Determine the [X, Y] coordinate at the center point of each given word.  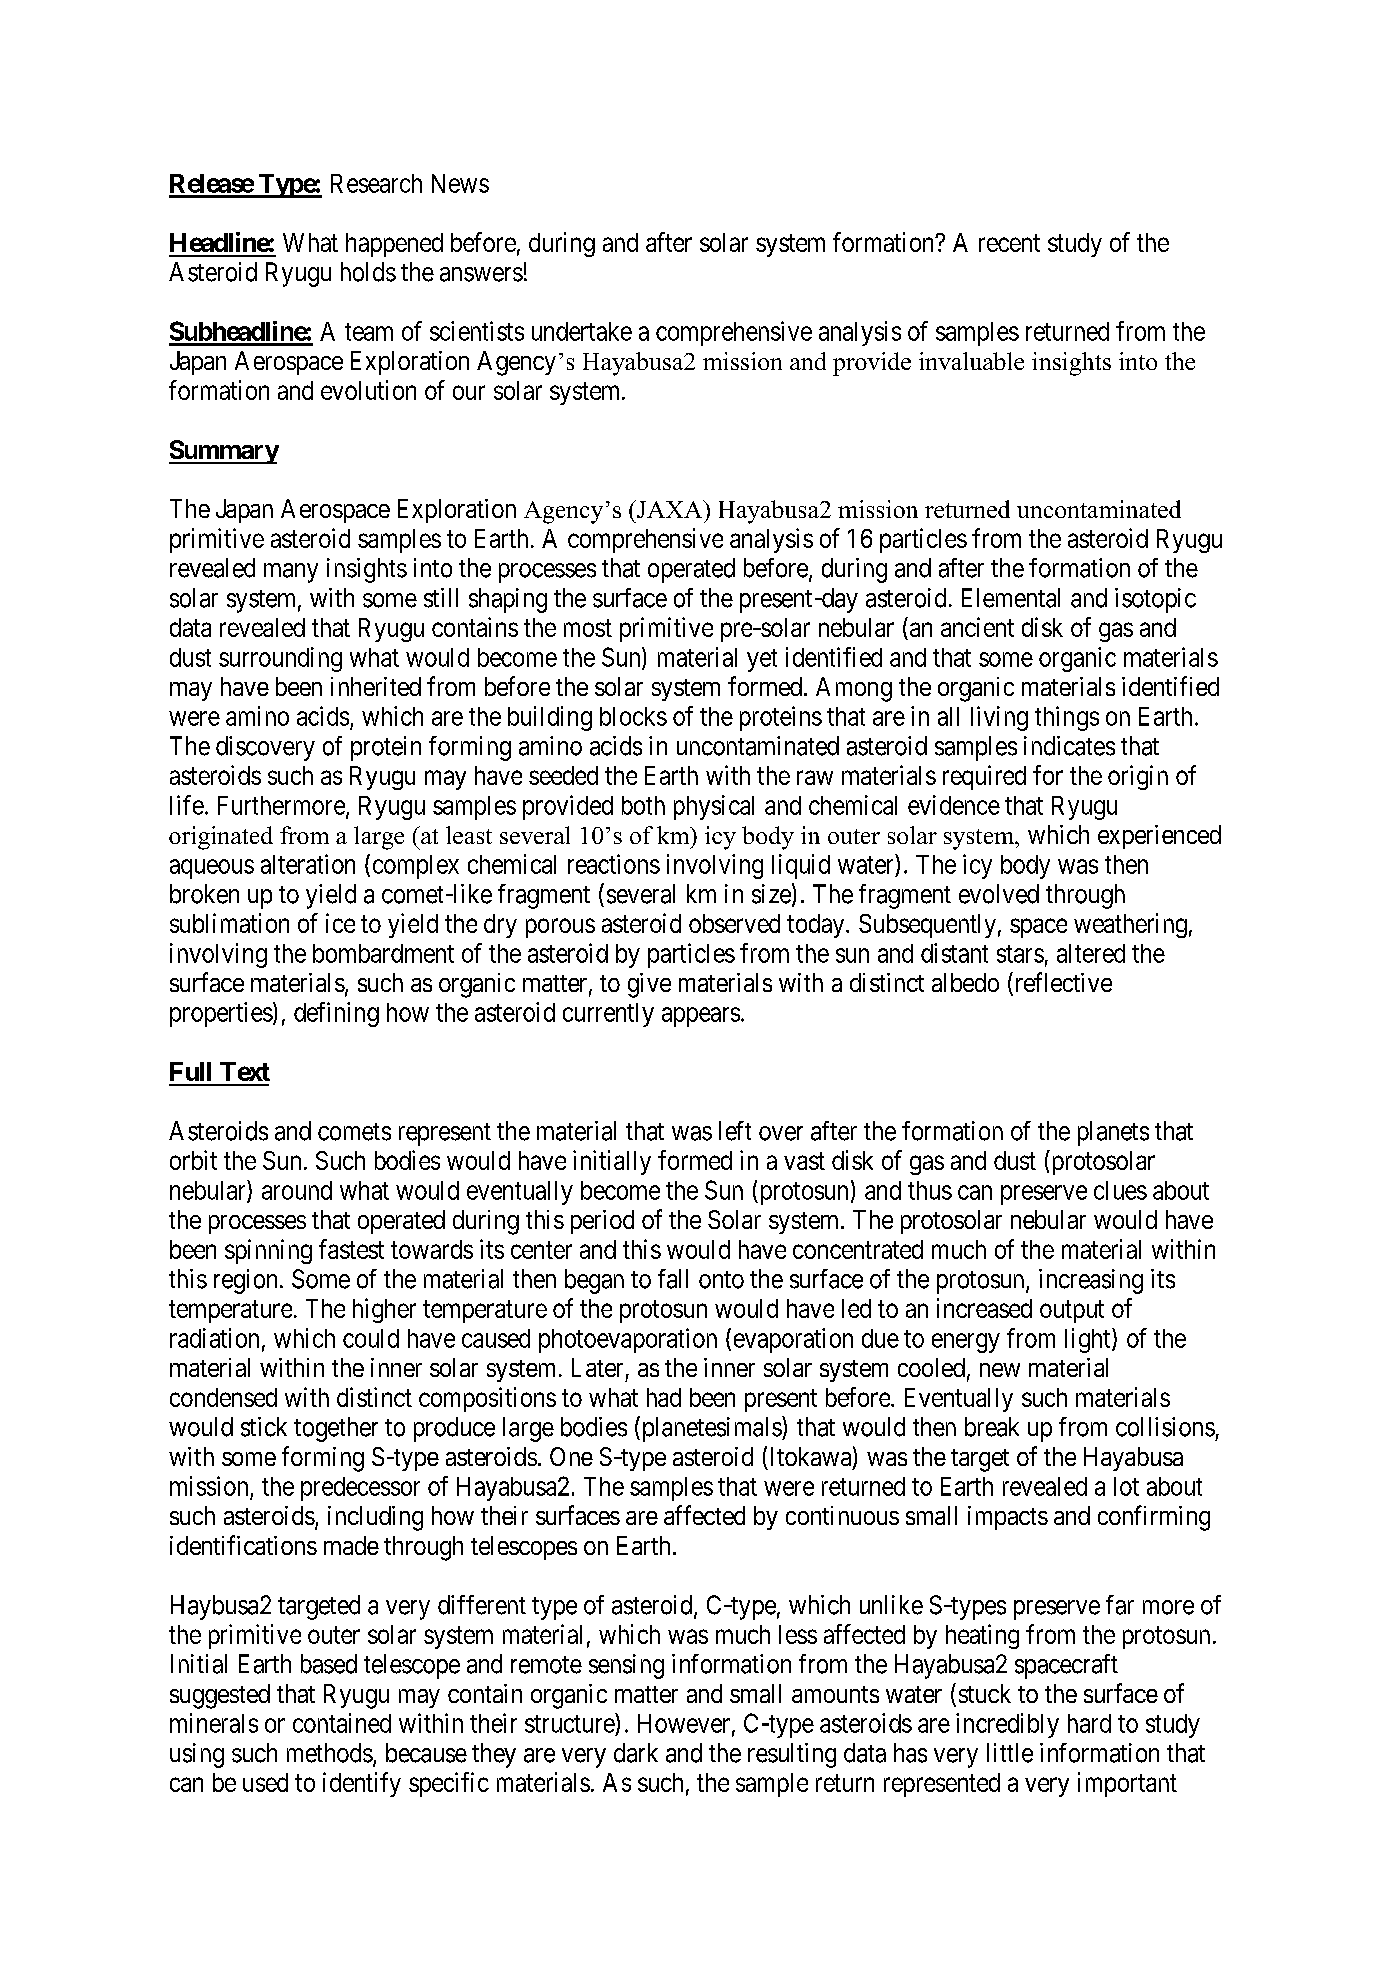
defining [336, 1014]
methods [330, 1753]
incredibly [1007, 1725]
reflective [1062, 983]
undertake [582, 331]
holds [368, 272]
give [649, 985]
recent [1009, 243]
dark [636, 1753]
